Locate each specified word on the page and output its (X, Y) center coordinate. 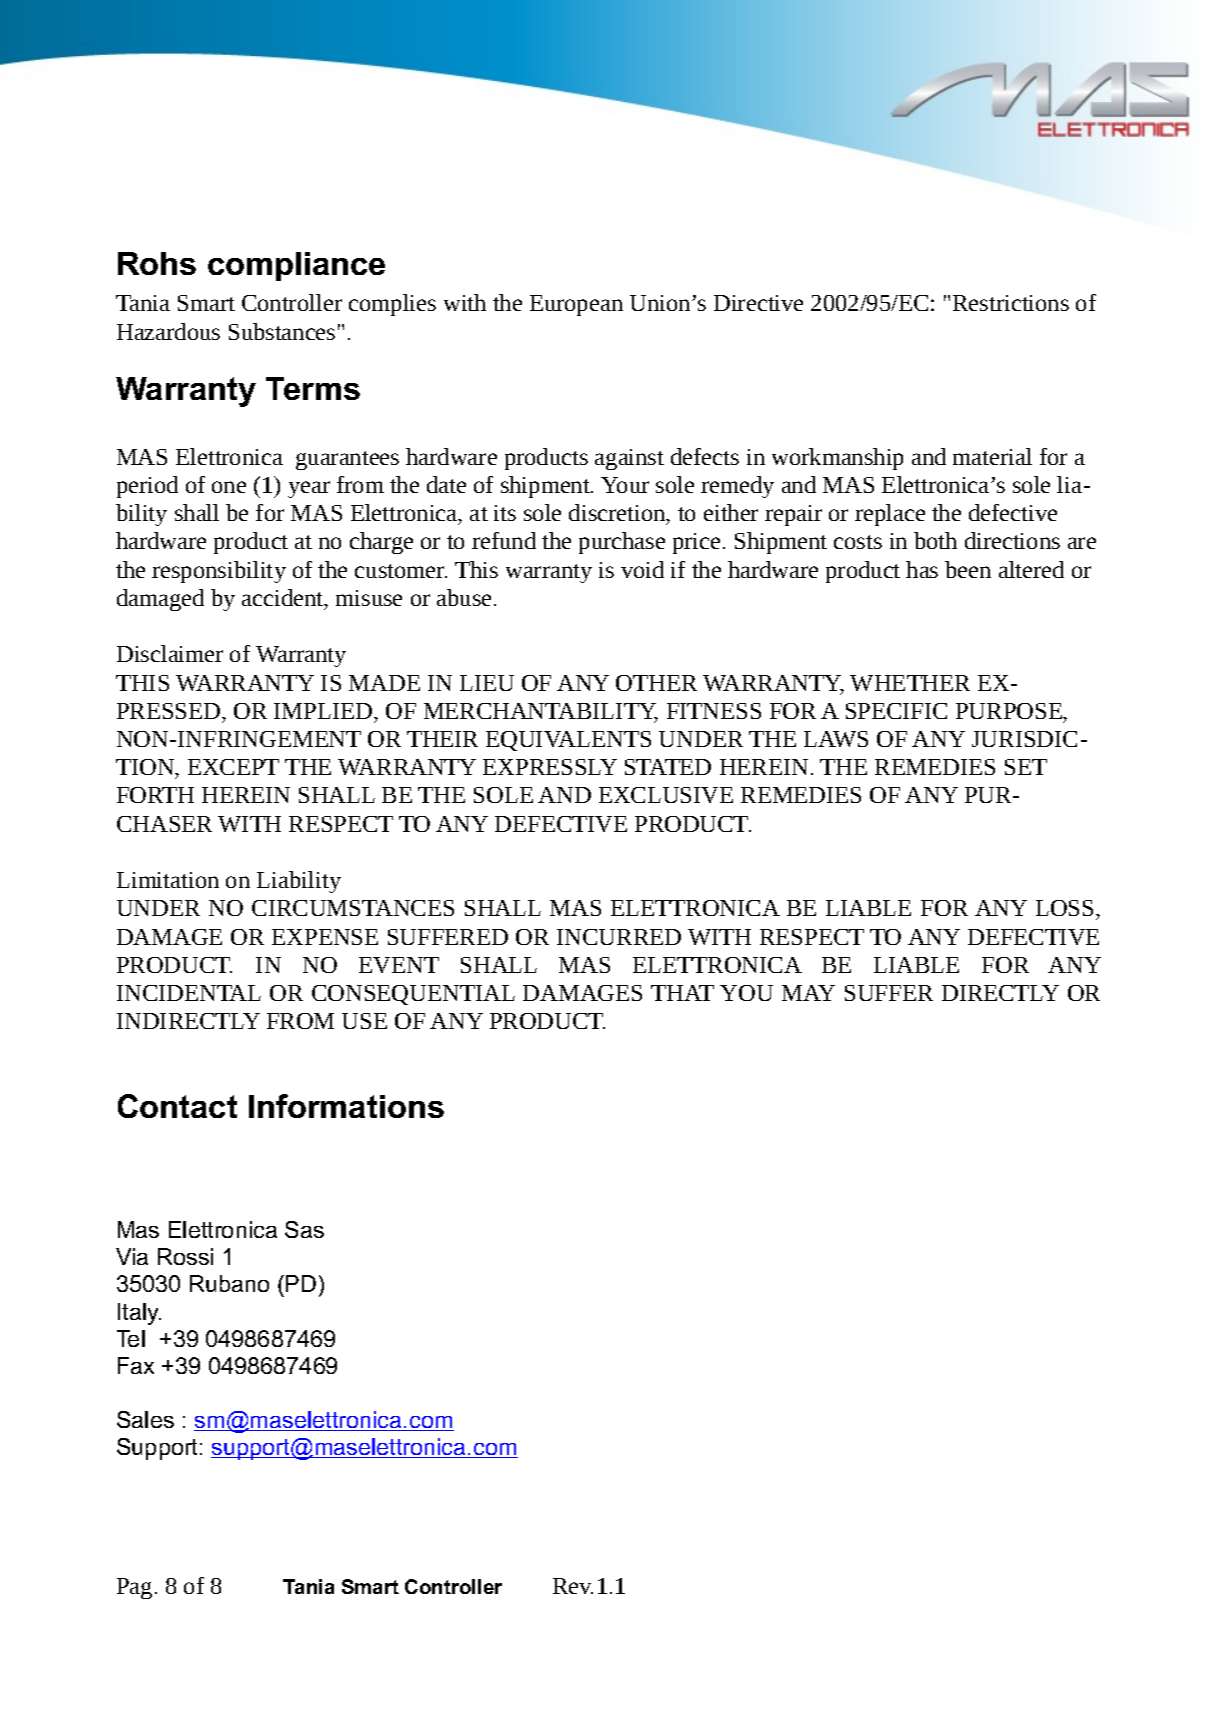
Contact (177, 1106)
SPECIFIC (896, 711)
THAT (682, 993)
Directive (758, 303)
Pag (134, 1588)
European (576, 305)
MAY (808, 993)
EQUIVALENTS (568, 741)
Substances (282, 331)
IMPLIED (324, 711)
